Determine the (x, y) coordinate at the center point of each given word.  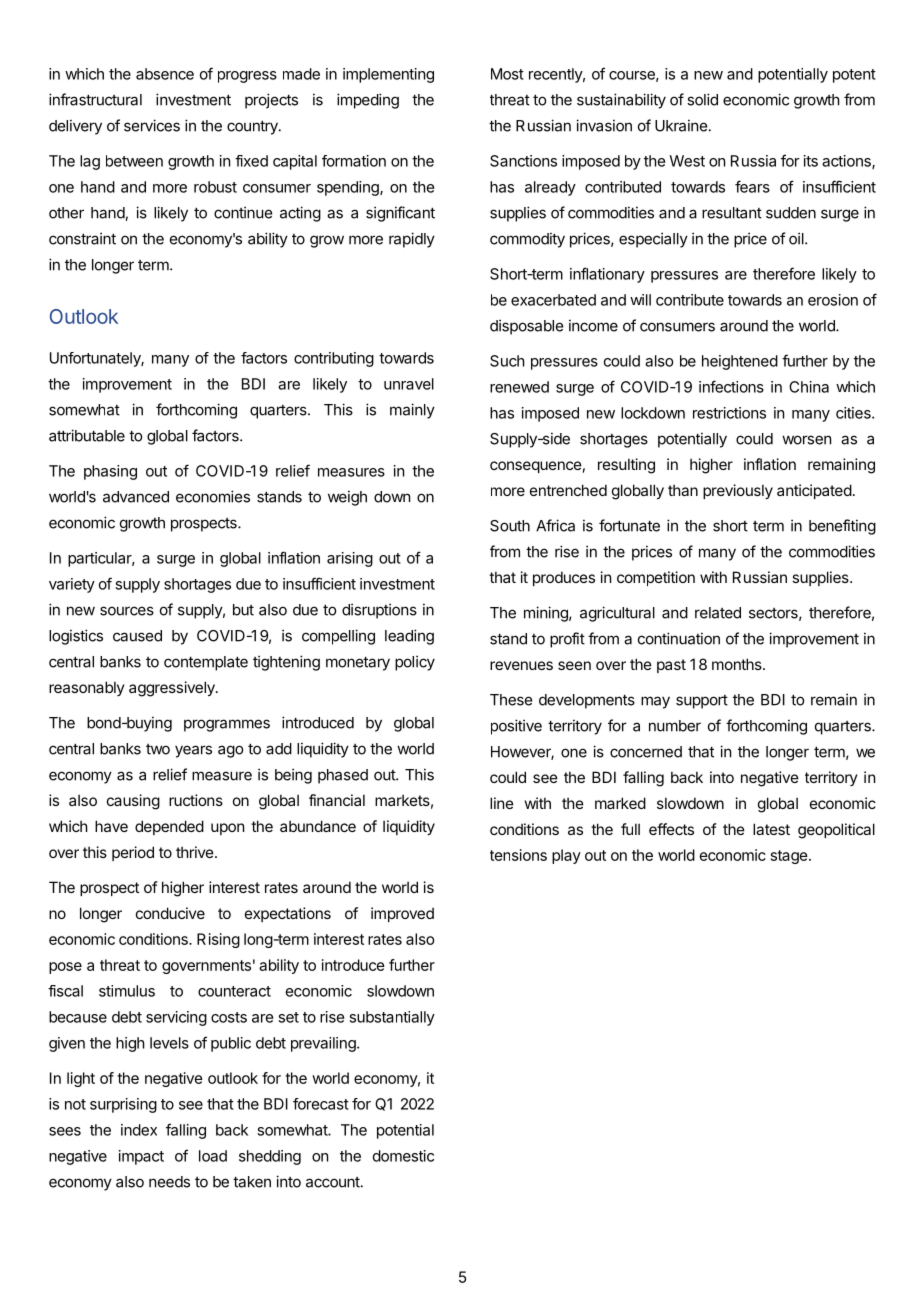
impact (141, 1157)
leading (409, 637)
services (152, 125)
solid (702, 99)
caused (137, 636)
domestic (403, 1156)
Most (507, 74)
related (718, 613)
